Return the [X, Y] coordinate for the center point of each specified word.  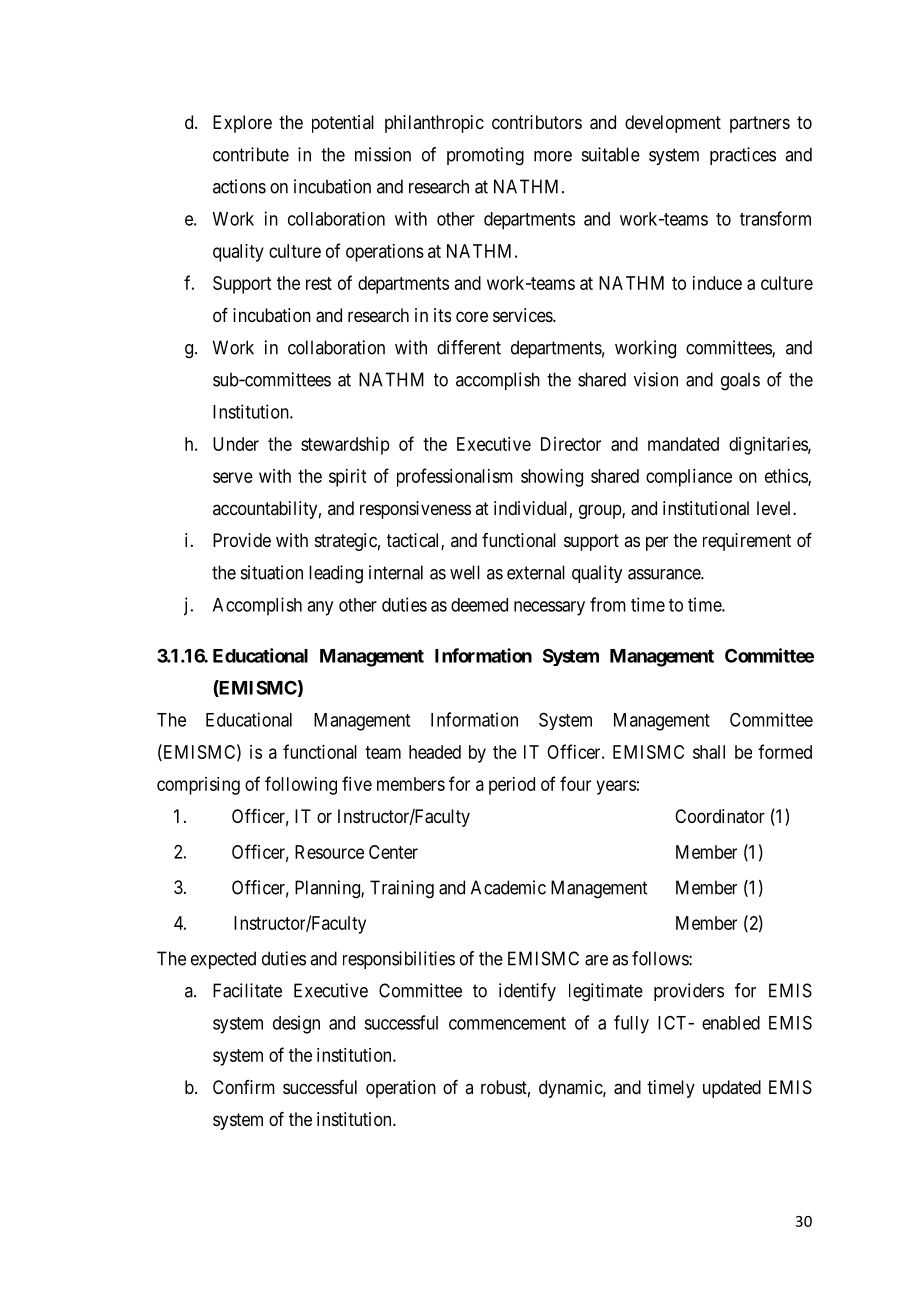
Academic [508, 887]
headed [435, 752]
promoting [485, 156]
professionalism [455, 477]
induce [717, 283]
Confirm [244, 1087]
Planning [328, 889]
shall [709, 752]
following [301, 785]
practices [743, 156]
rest [319, 283]
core [472, 316]
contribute [251, 154]
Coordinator [720, 816]
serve [233, 477]
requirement [747, 542]
